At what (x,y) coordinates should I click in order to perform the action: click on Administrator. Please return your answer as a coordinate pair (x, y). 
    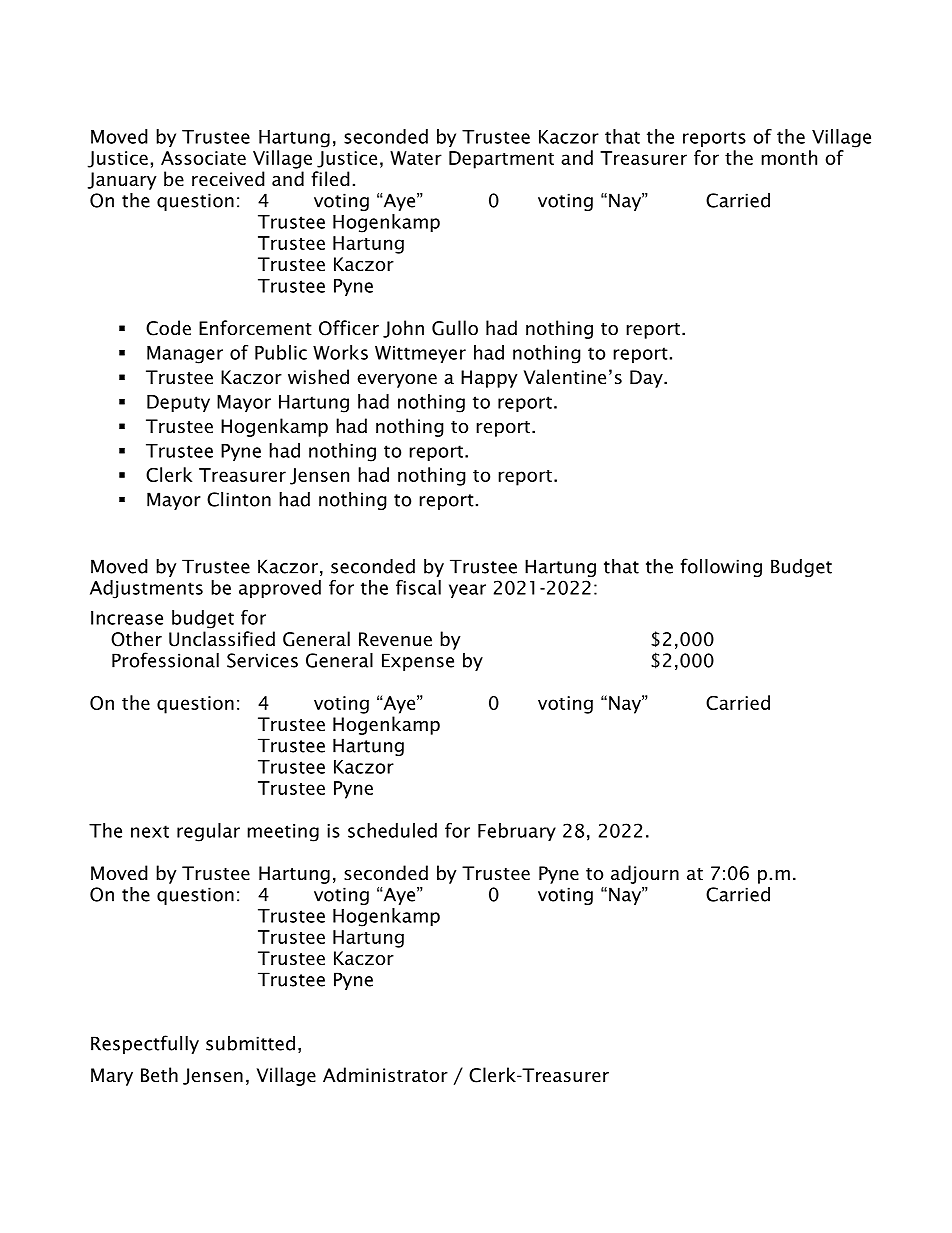
    Looking at the image, I should click on (385, 1075).
